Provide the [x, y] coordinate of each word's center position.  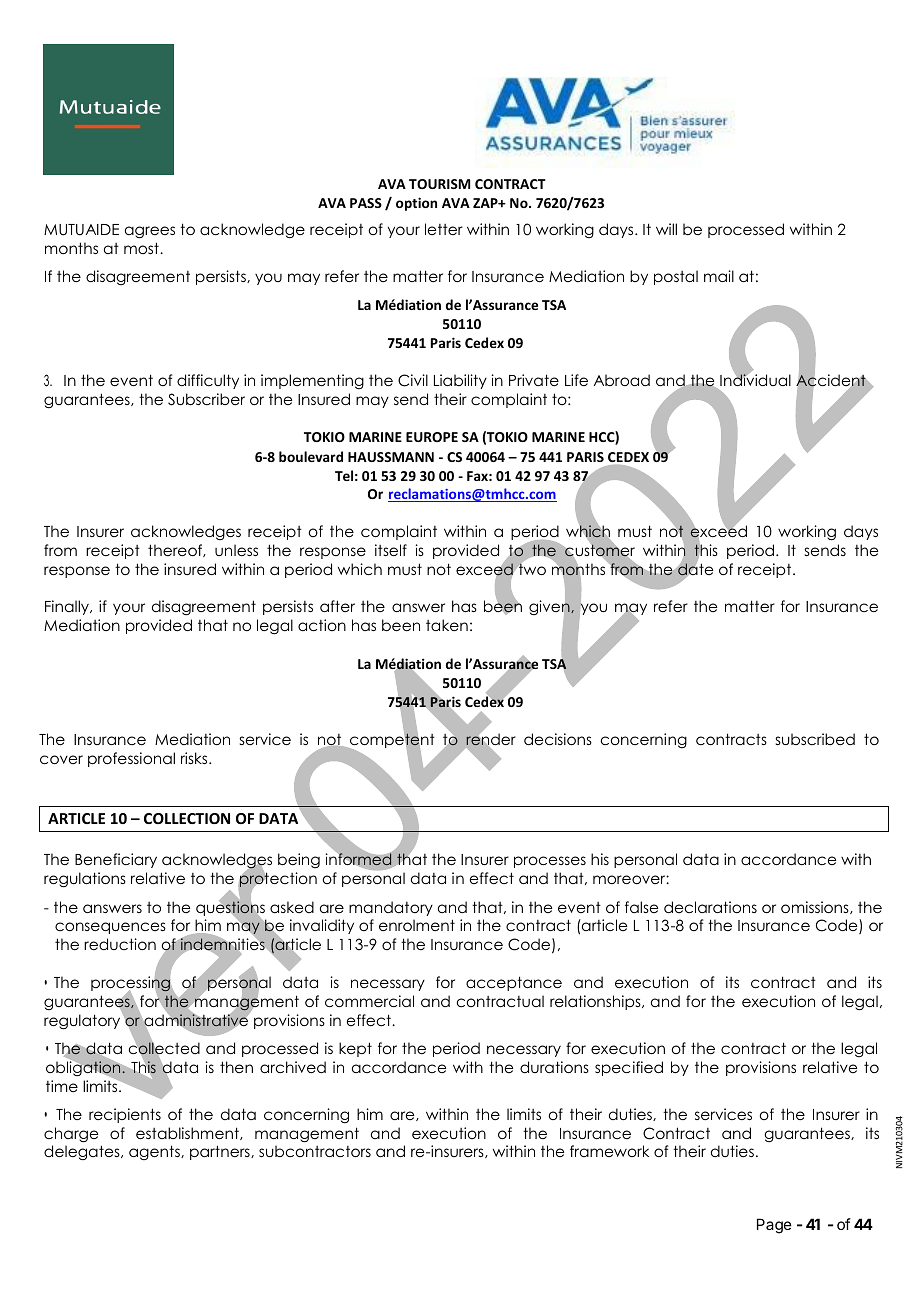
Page [774, 1226]
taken [447, 625]
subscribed [815, 739]
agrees [150, 232]
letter [444, 229]
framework [609, 1151]
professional [131, 759]
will [666, 229]
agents [155, 1152]
